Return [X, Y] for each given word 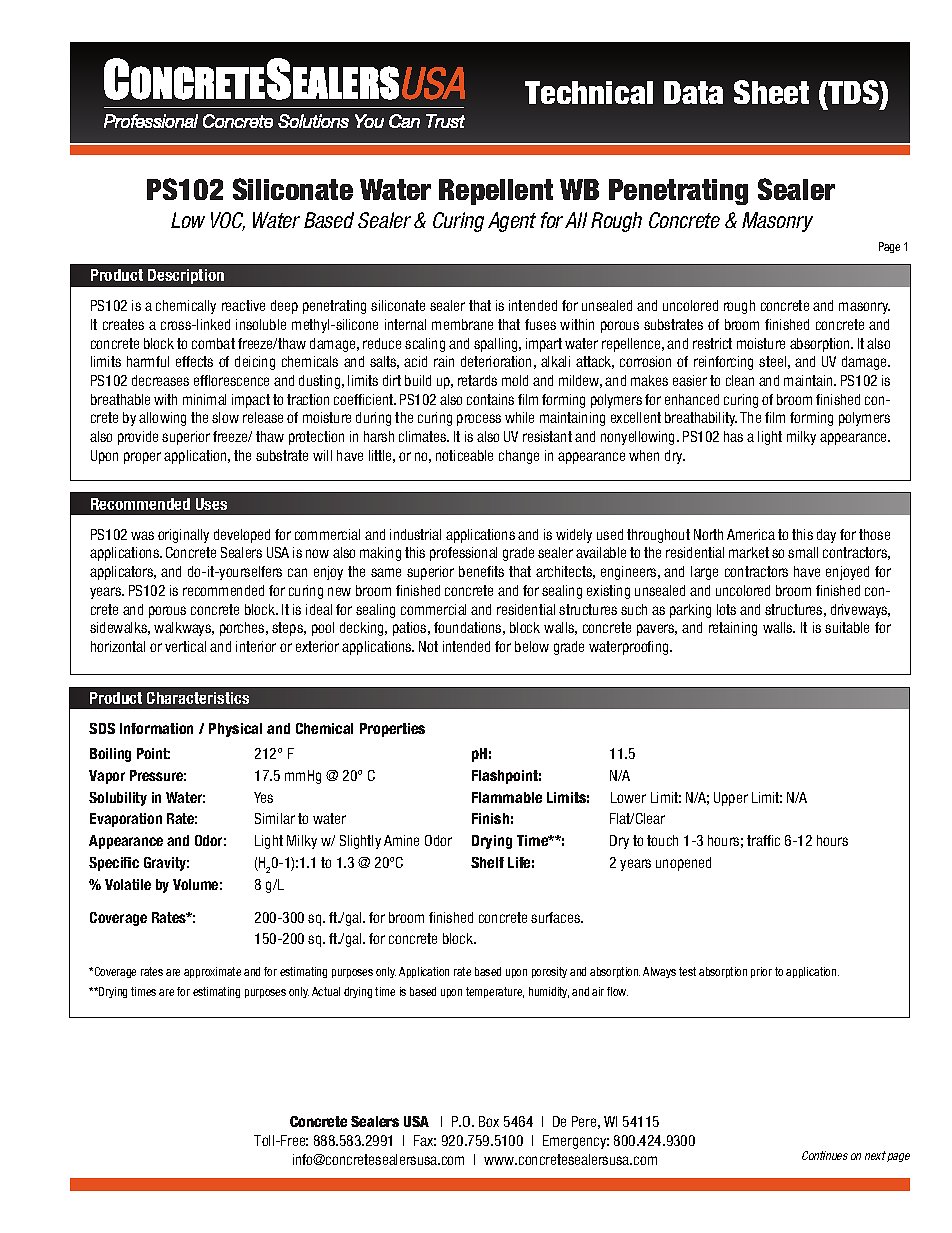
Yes [263, 797]
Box [489, 1121]
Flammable [507, 797]
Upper [731, 799]
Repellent [496, 192]
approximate [212, 972]
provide [138, 438]
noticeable [464, 455]
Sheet [771, 92]
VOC [228, 221]
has [733, 436]
